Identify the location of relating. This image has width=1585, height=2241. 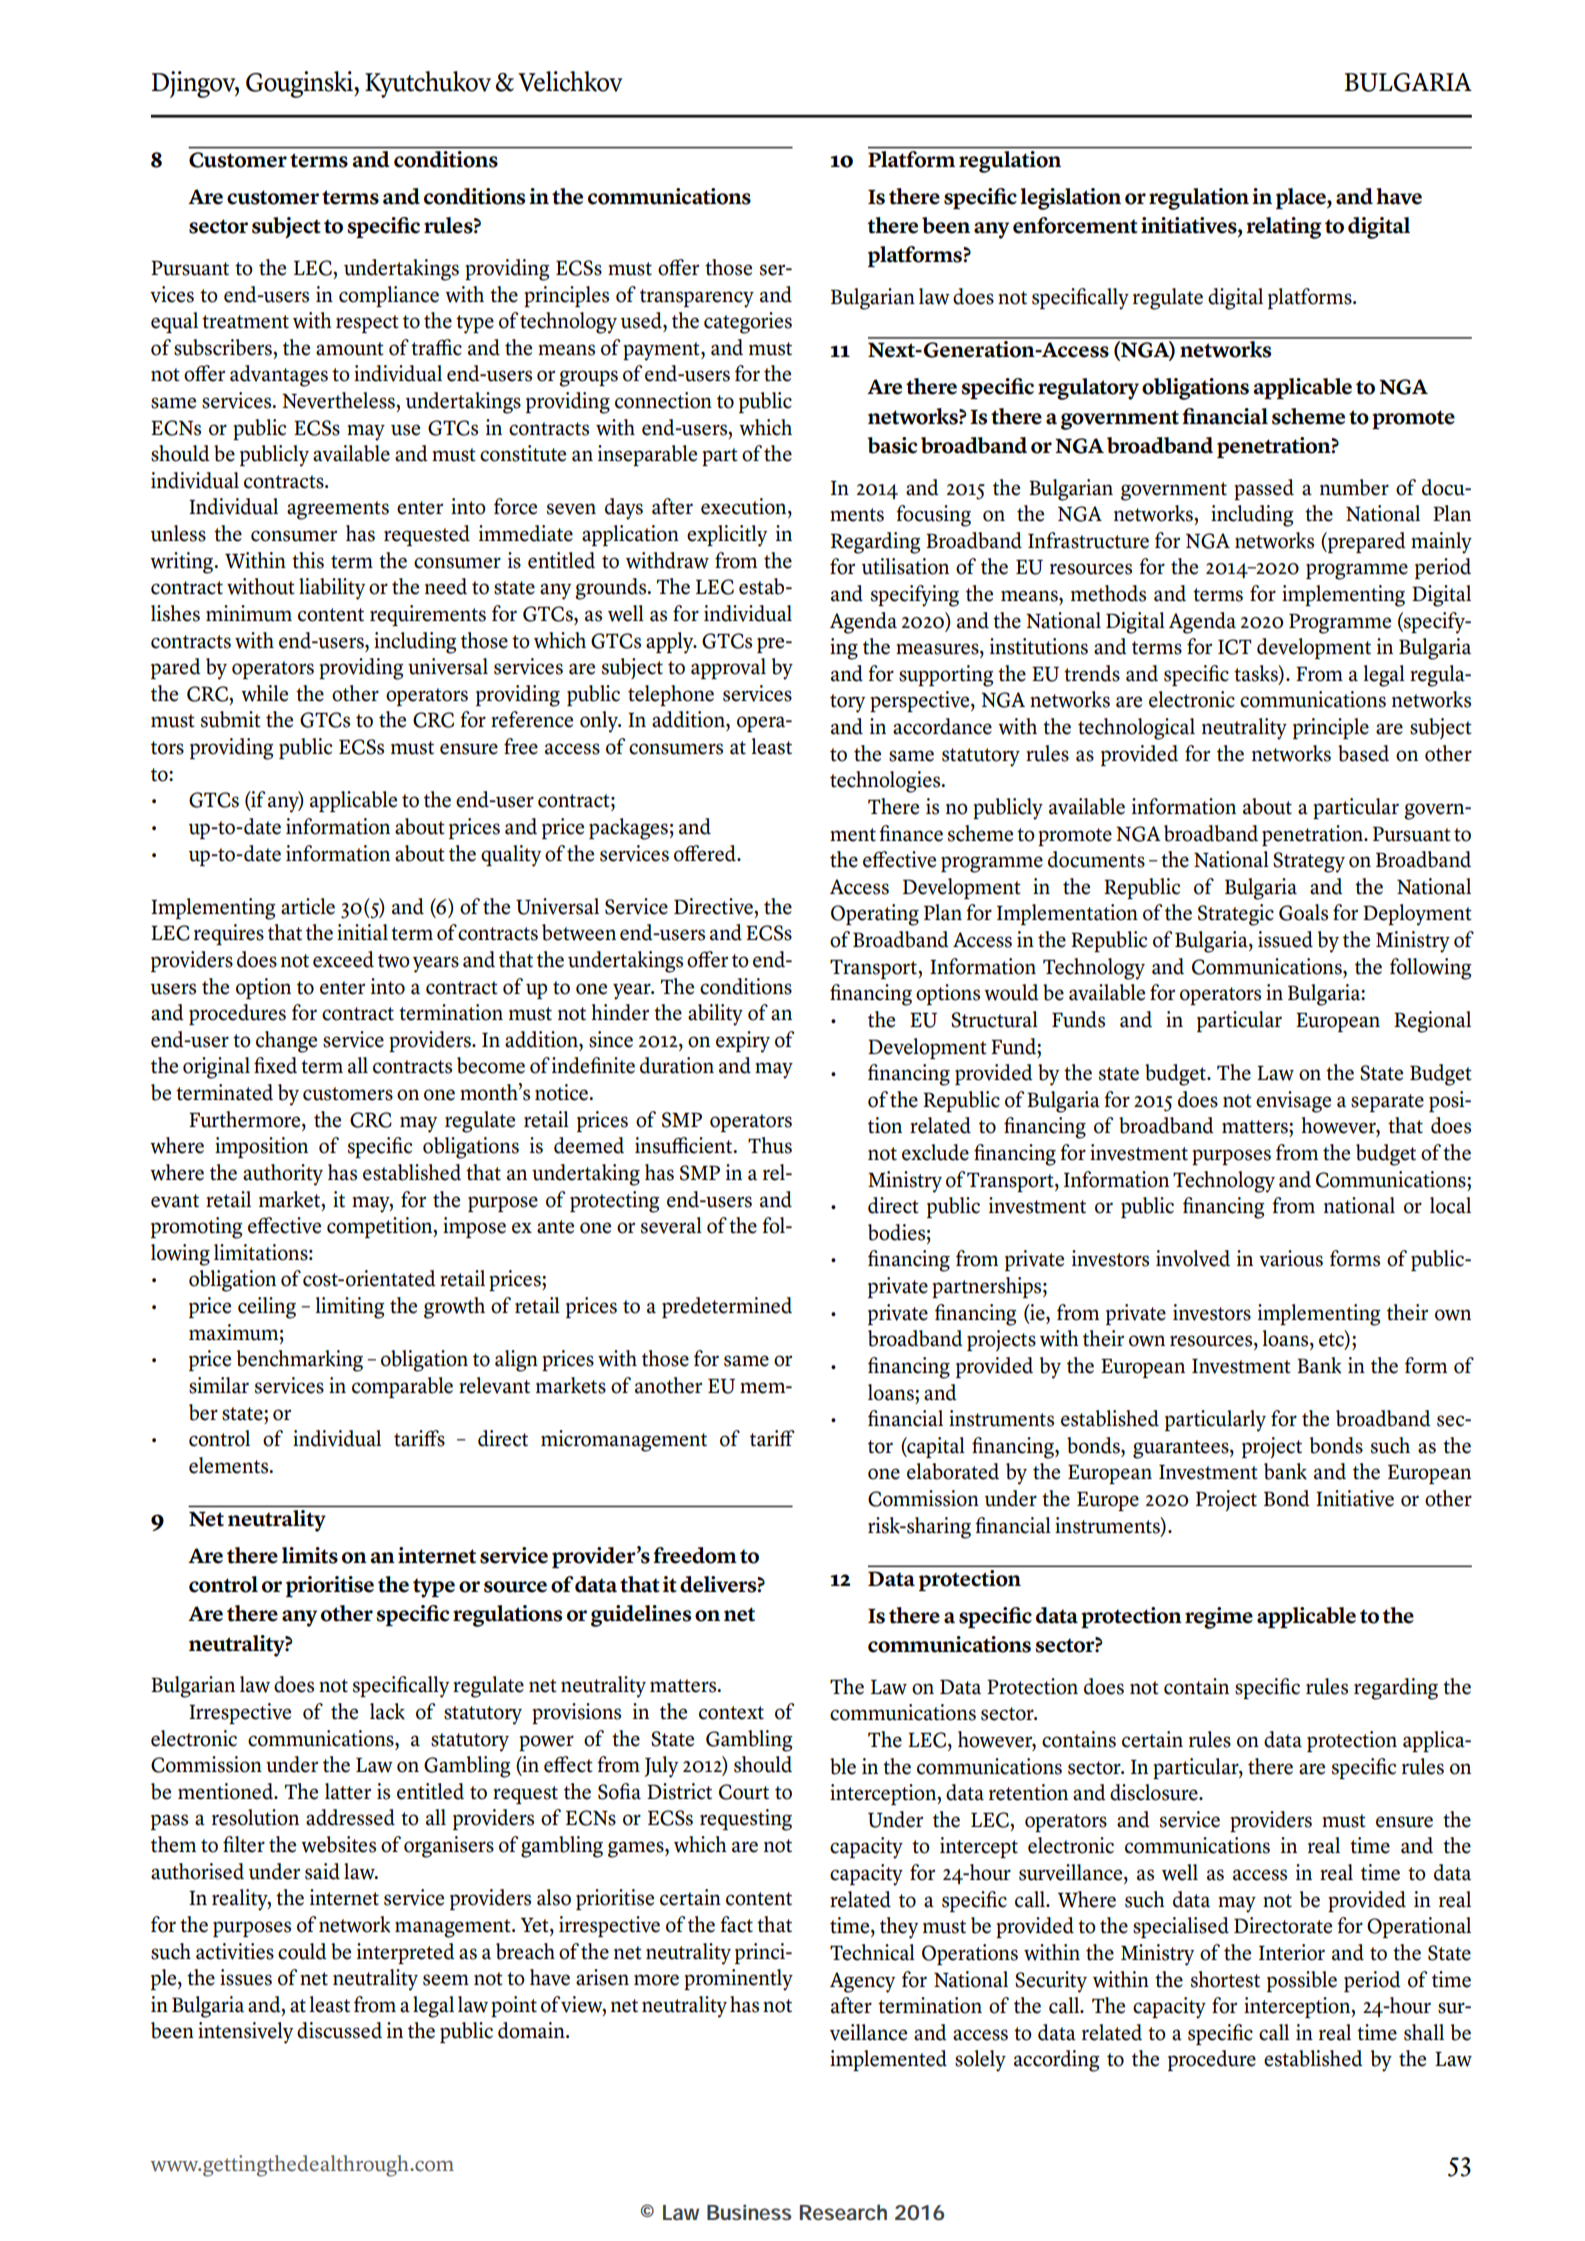
(1284, 228).
